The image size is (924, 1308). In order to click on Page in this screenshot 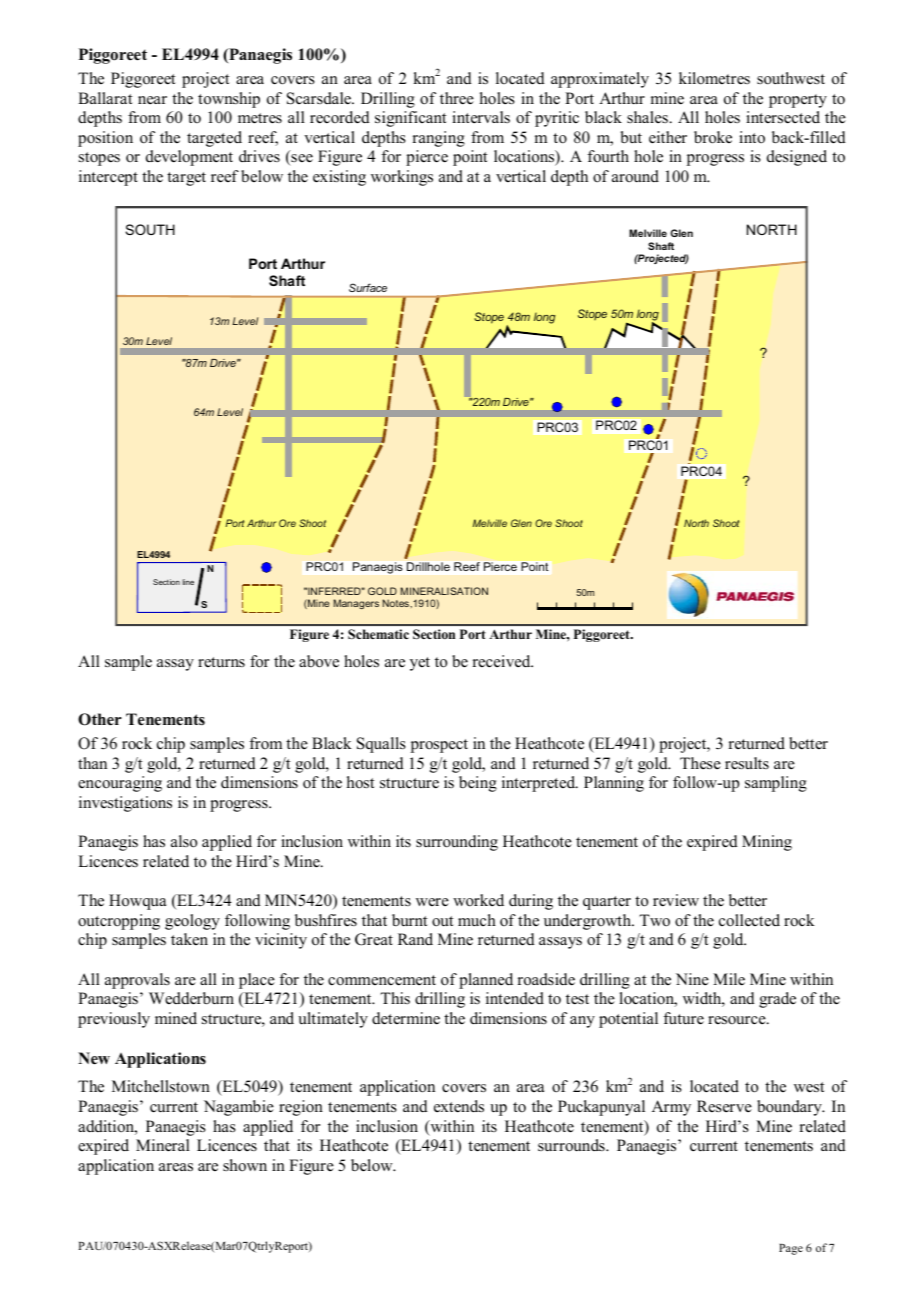, I will do `click(791, 1249)`.
